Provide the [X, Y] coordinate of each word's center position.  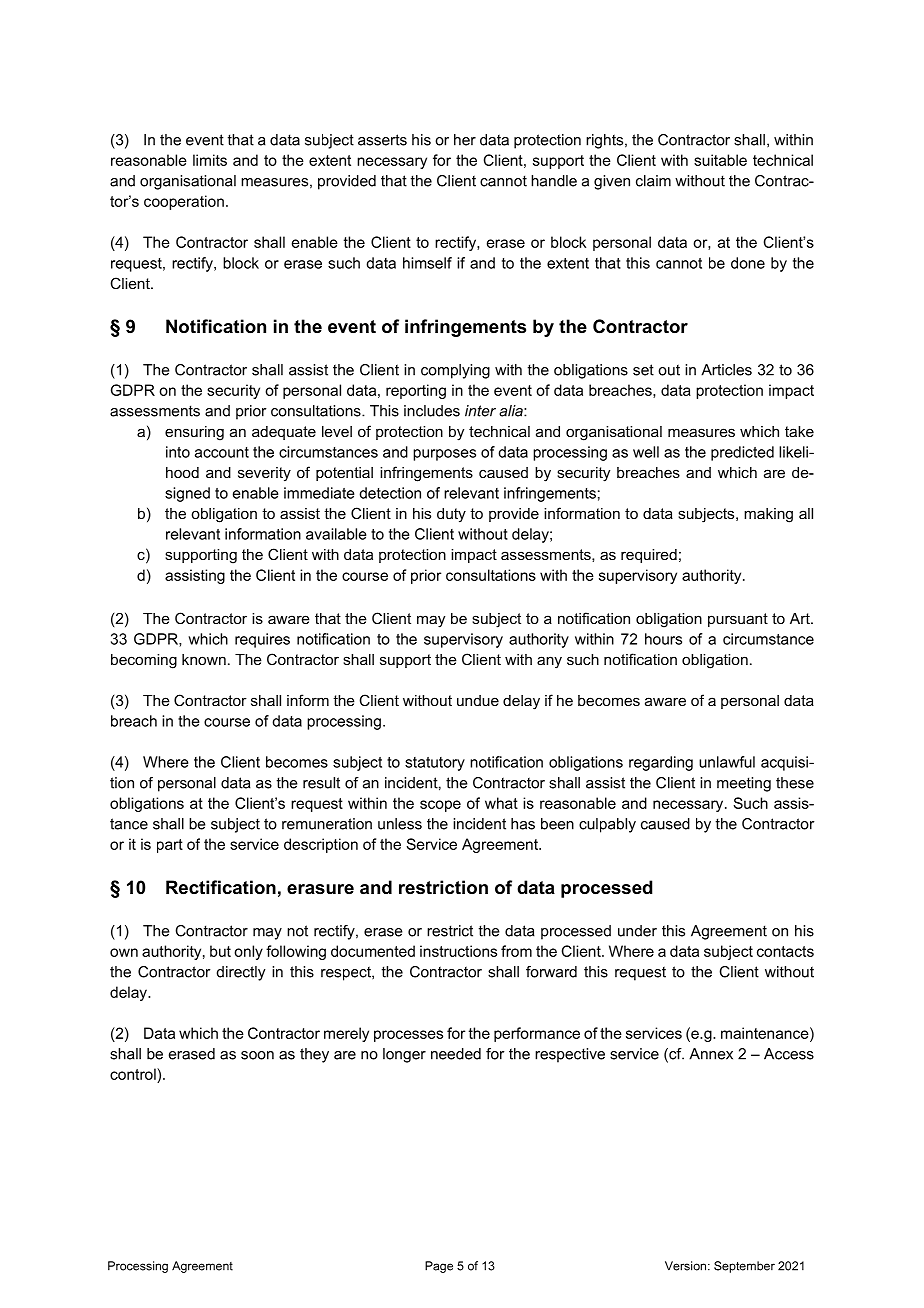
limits [210, 160]
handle [554, 181]
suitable [720, 160]
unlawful [727, 762]
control [134, 1074]
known [204, 659]
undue [478, 700]
